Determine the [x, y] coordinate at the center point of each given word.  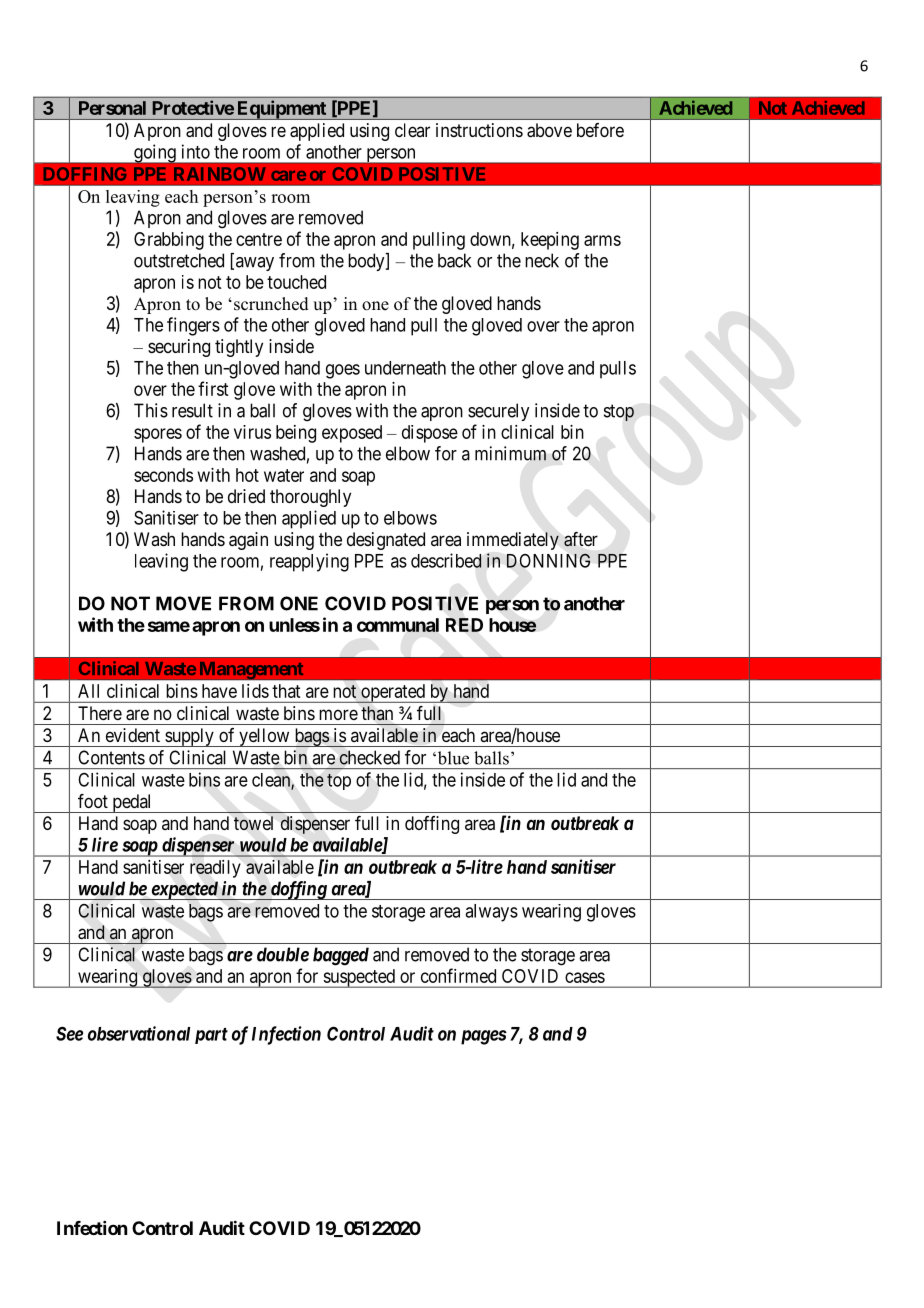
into [196, 151]
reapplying [309, 562]
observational [139, 1033]
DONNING [548, 560]
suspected [359, 978]
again [248, 541]
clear [412, 130]
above [549, 130]
